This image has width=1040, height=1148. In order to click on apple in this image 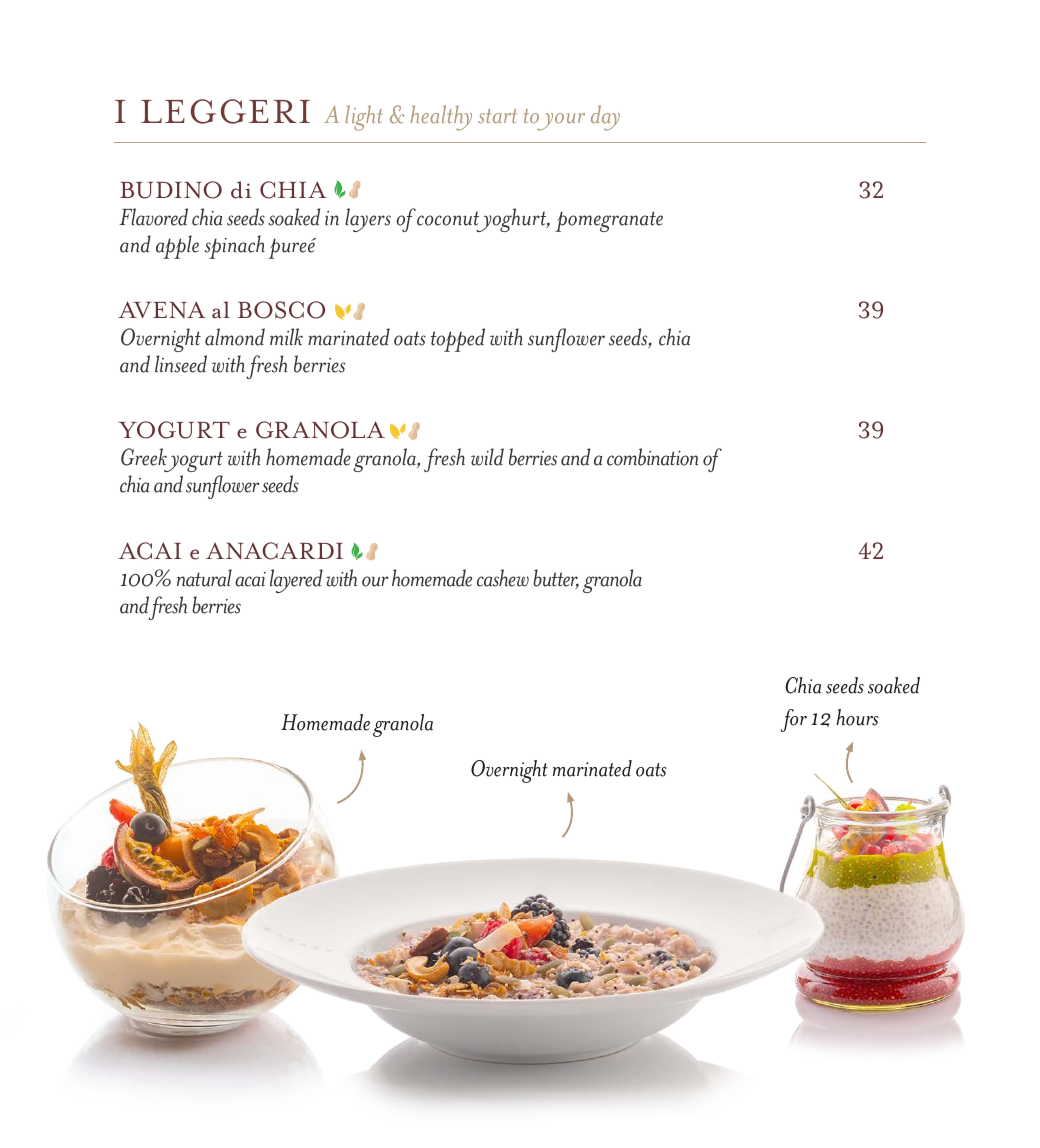, I will do `click(177, 247)`.
